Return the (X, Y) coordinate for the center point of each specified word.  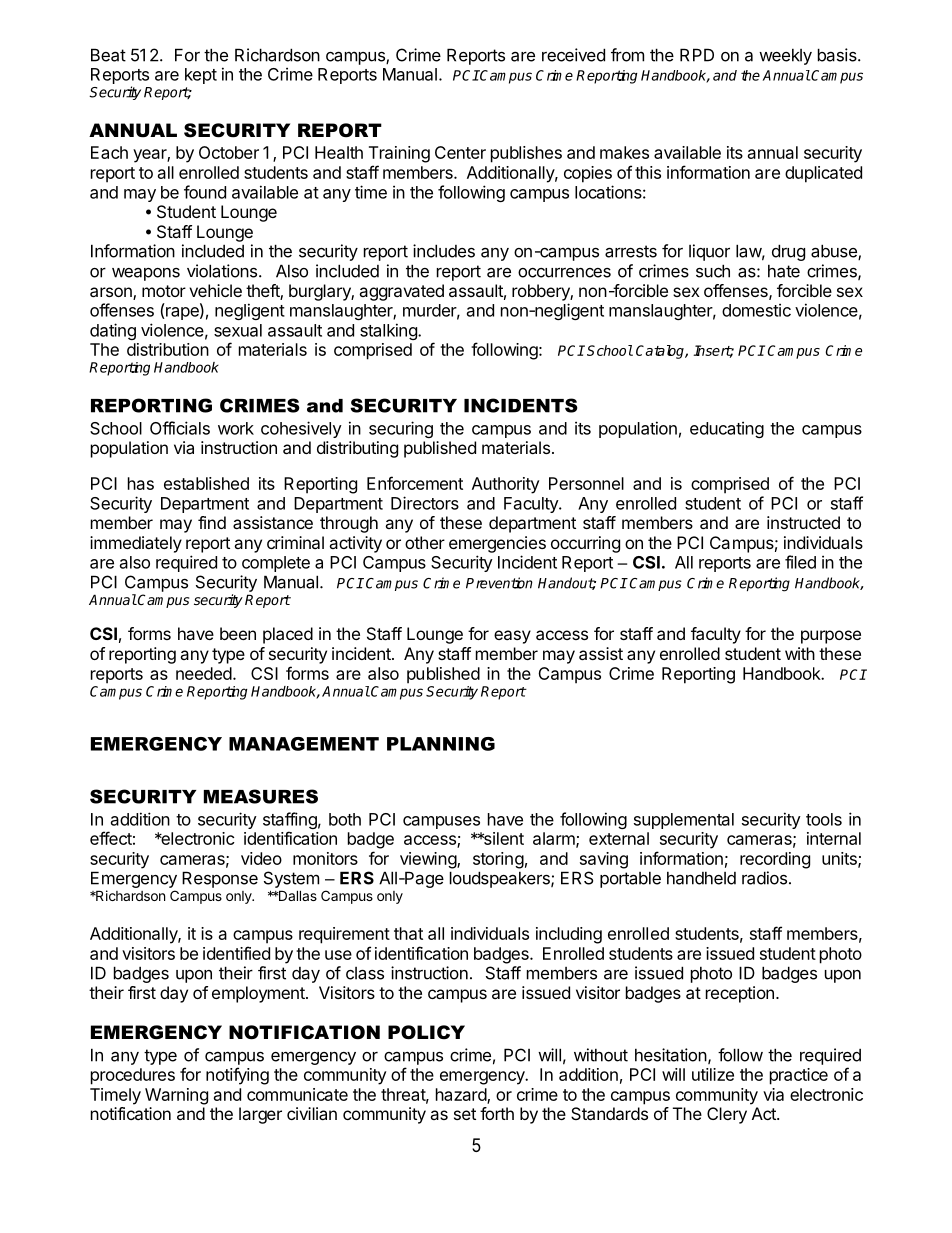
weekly (785, 57)
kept (201, 76)
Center (460, 152)
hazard (462, 1095)
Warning (176, 1096)
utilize (713, 1074)
